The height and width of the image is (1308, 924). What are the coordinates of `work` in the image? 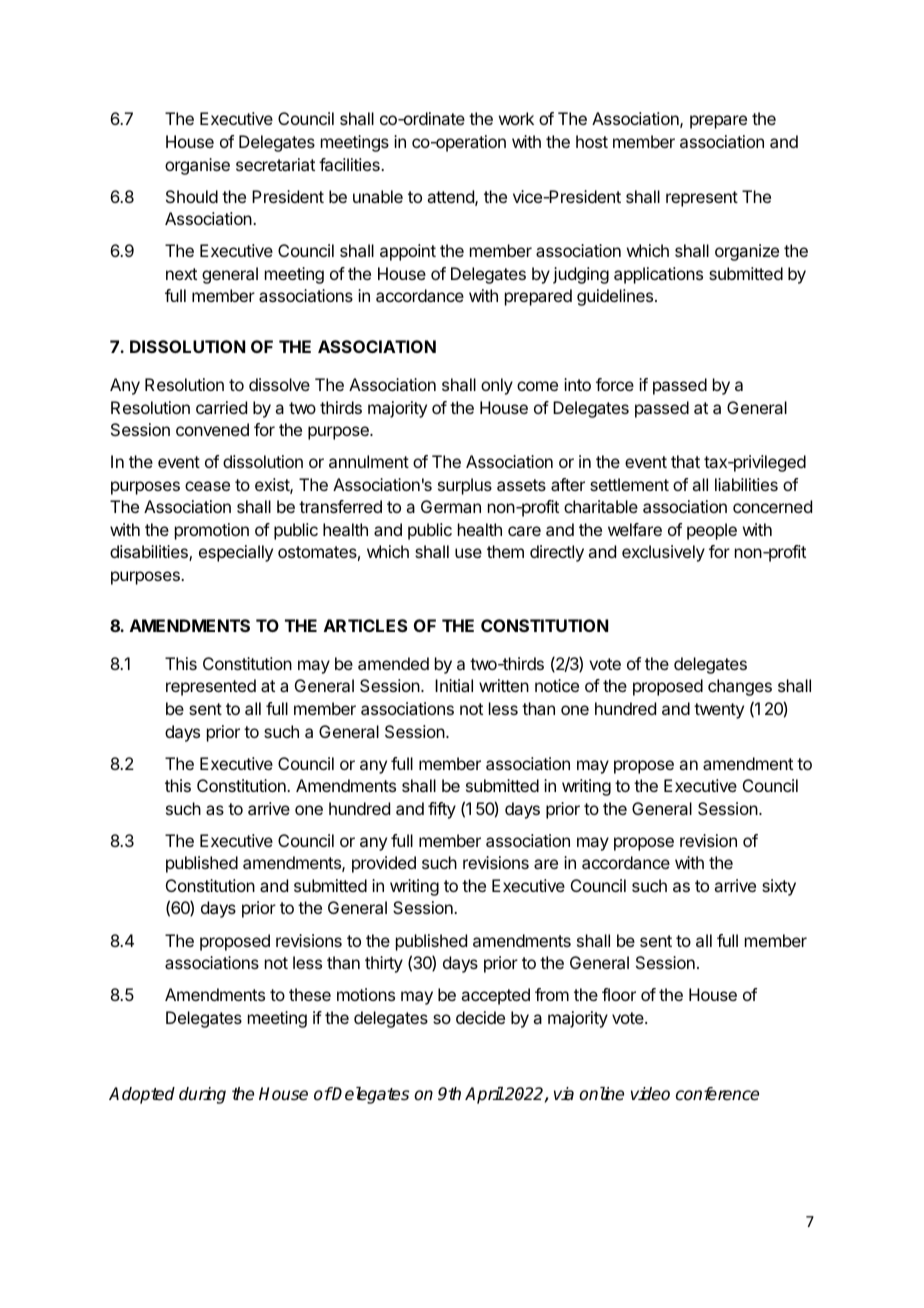 It's located at (516, 118).
